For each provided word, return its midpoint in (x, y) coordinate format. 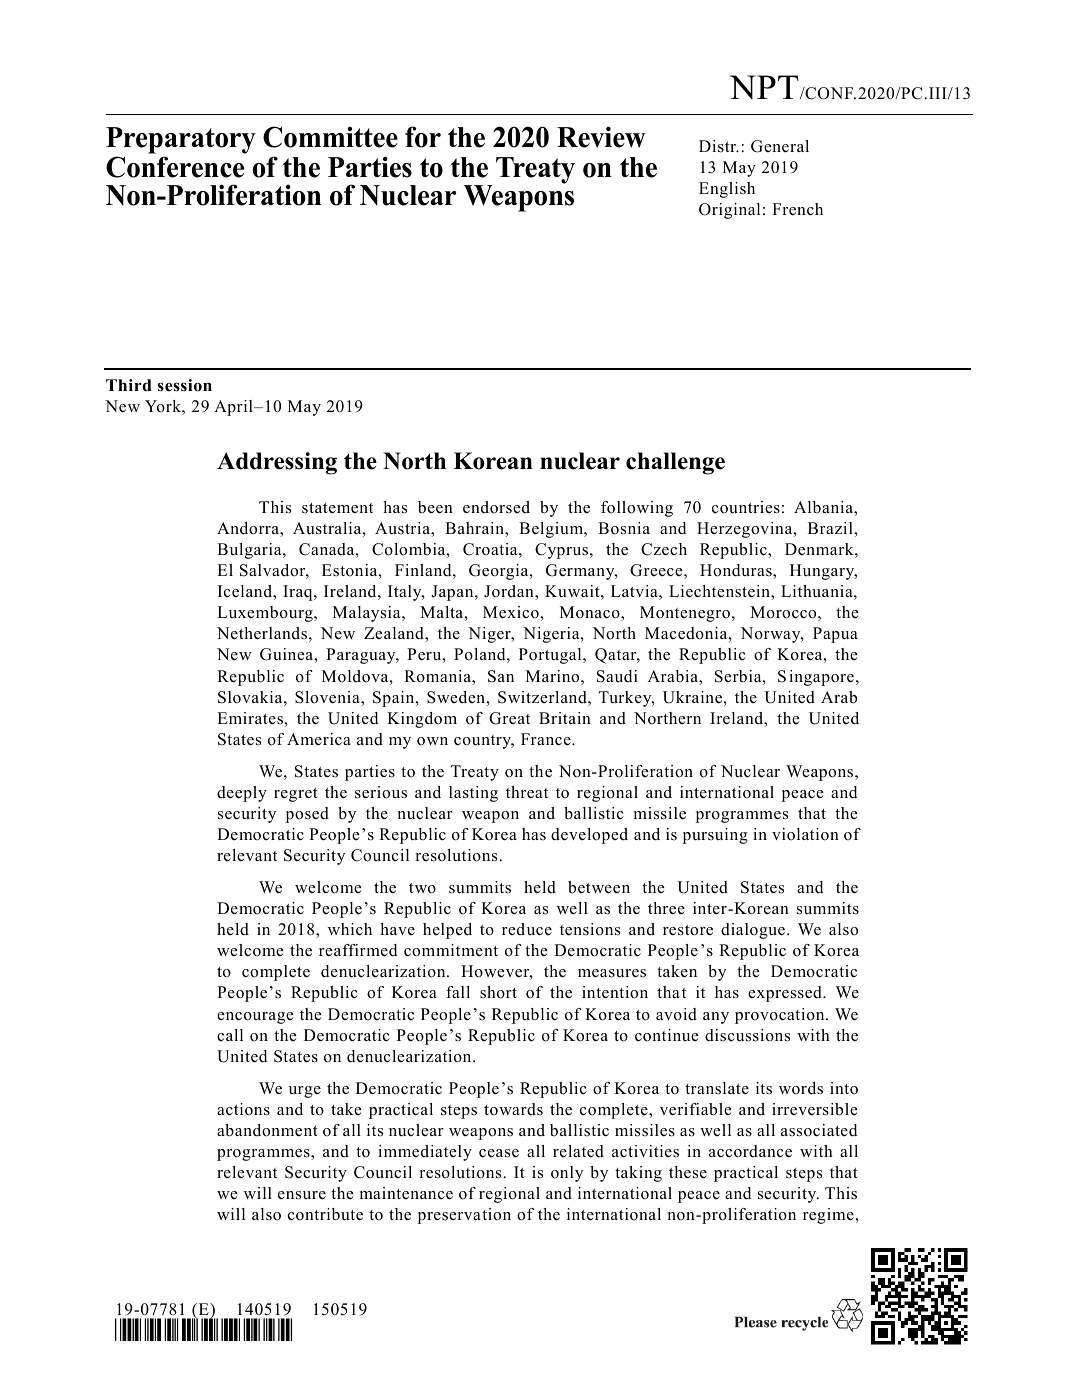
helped (447, 931)
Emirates (251, 718)
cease (499, 1153)
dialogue (753, 931)
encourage (255, 1018)
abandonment (267, 1130)
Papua (835, 635)
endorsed (496, 507)
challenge (675, 463)
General (780, 146)
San (501, 676)
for (423, 137)
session (184, 385)
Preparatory (181, 142)
